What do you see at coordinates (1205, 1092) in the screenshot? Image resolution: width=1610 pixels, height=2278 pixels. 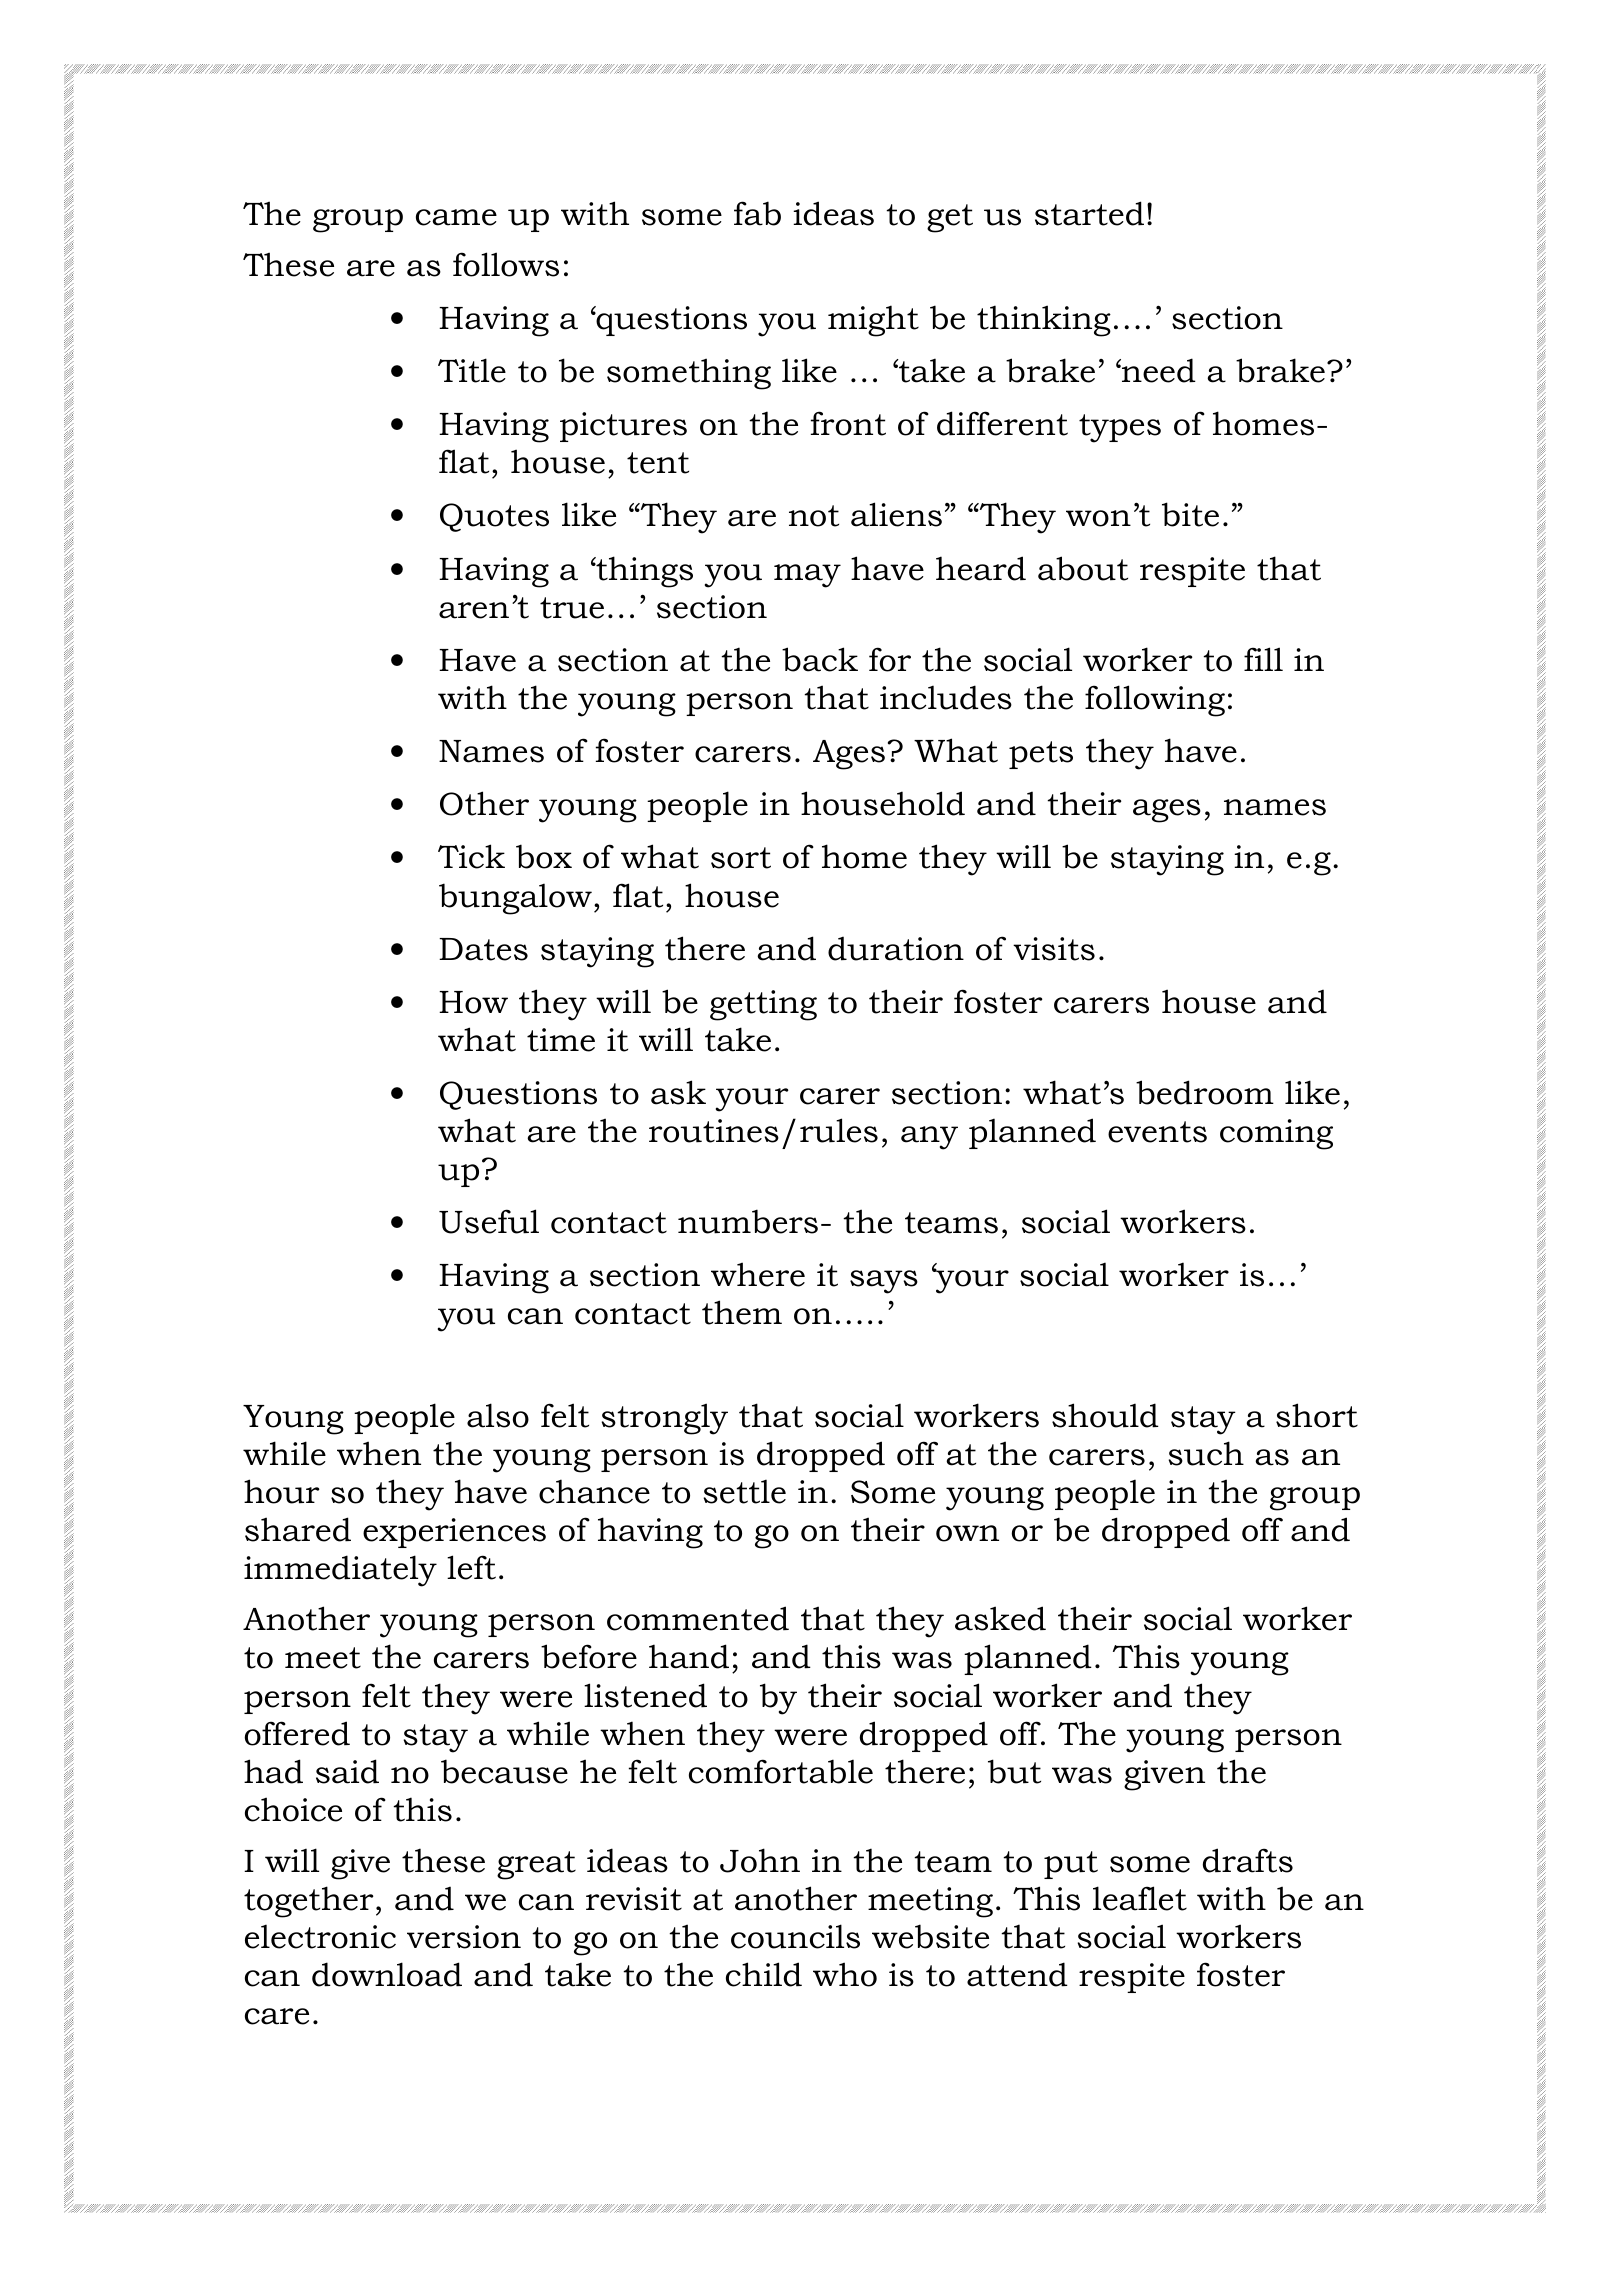 I see `bedroom` at bounding box center [1205, 1092].
